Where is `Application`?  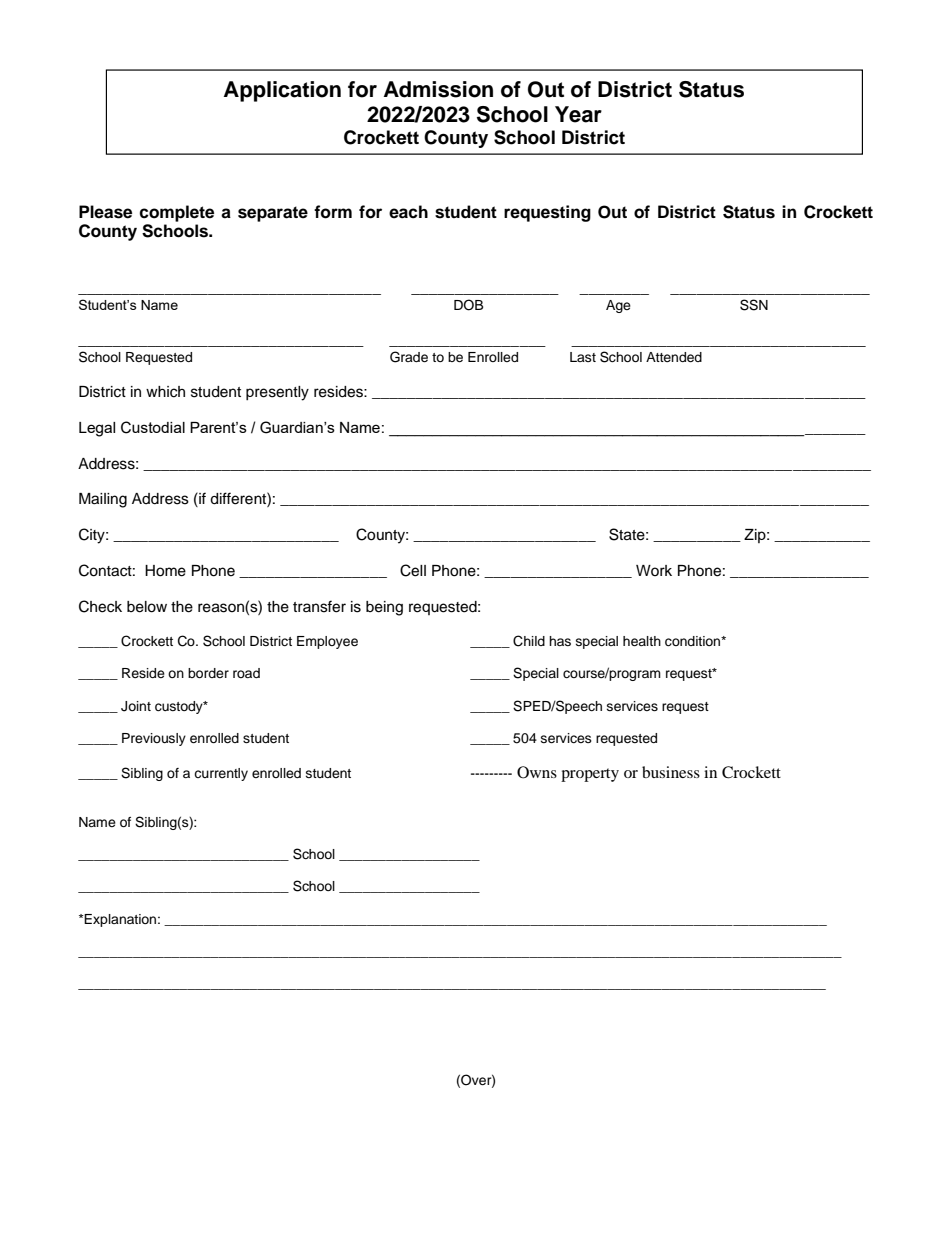
Application is located at coordinates (282, 91).
